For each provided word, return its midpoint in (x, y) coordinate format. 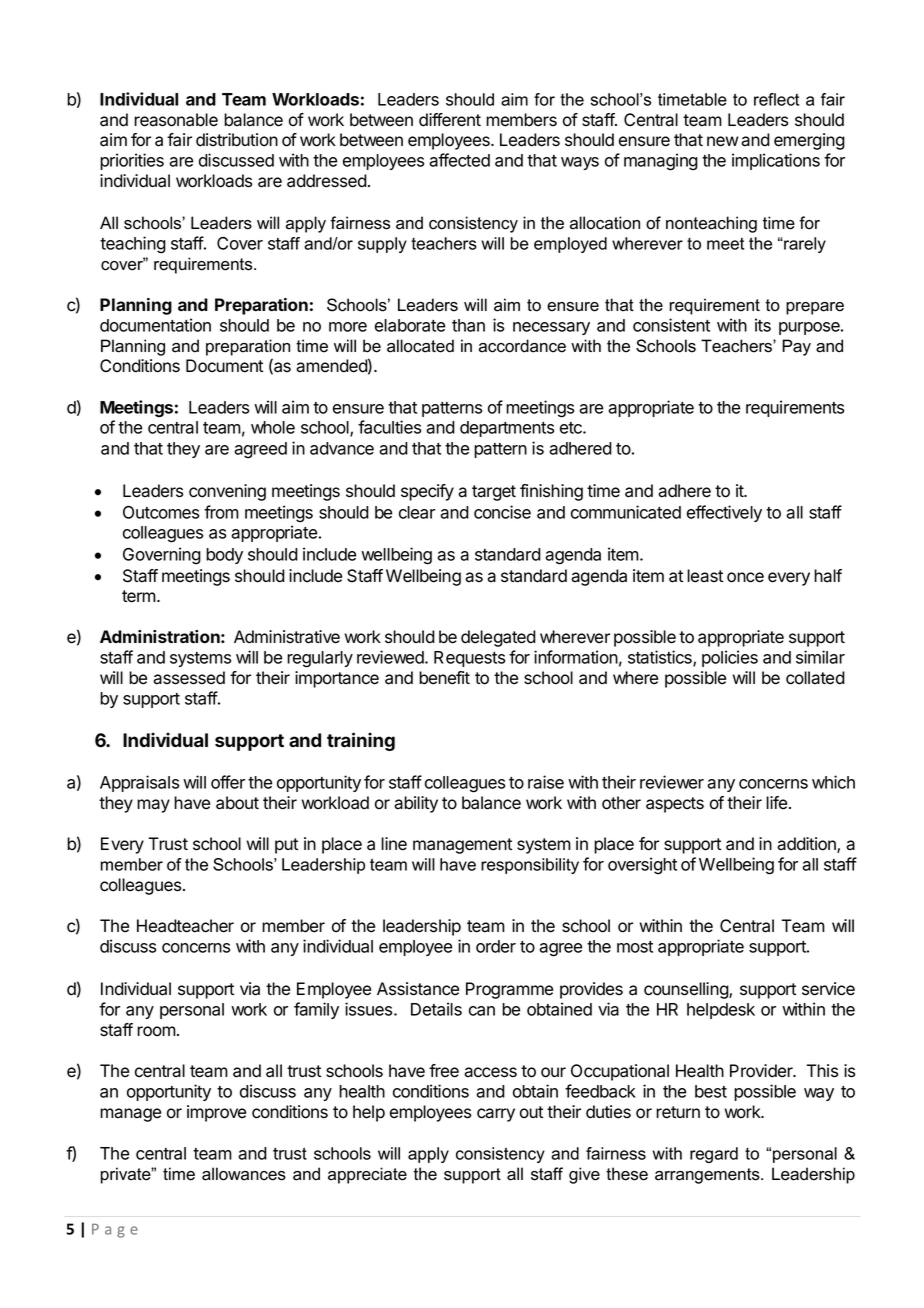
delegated (498, 638)
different (450, 120)
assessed (189, 678)
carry (496, 1115)
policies (730, 658)
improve (216, 1113)
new (723, 141)
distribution (237, 140)
